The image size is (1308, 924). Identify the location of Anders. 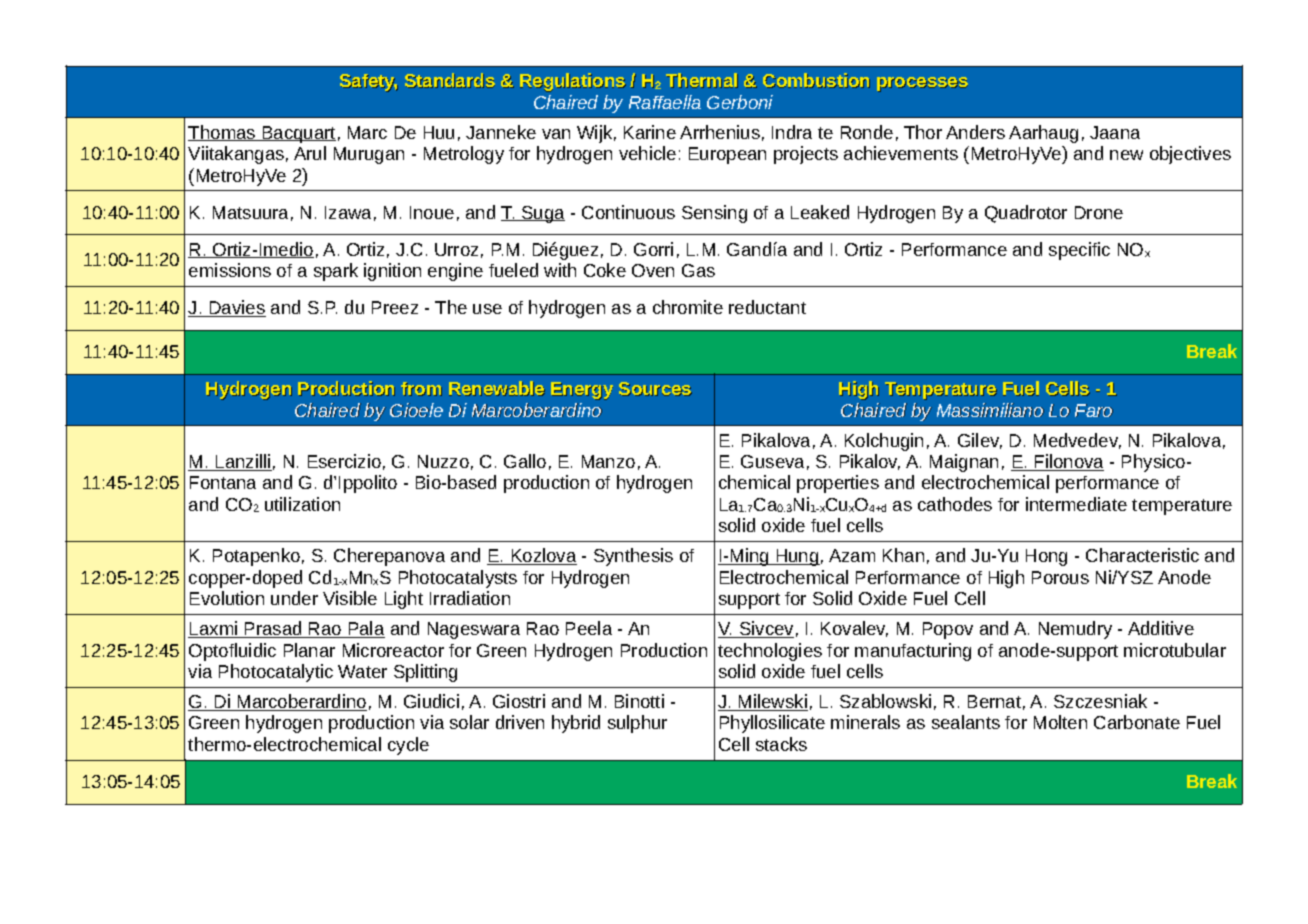
(975, 132).
